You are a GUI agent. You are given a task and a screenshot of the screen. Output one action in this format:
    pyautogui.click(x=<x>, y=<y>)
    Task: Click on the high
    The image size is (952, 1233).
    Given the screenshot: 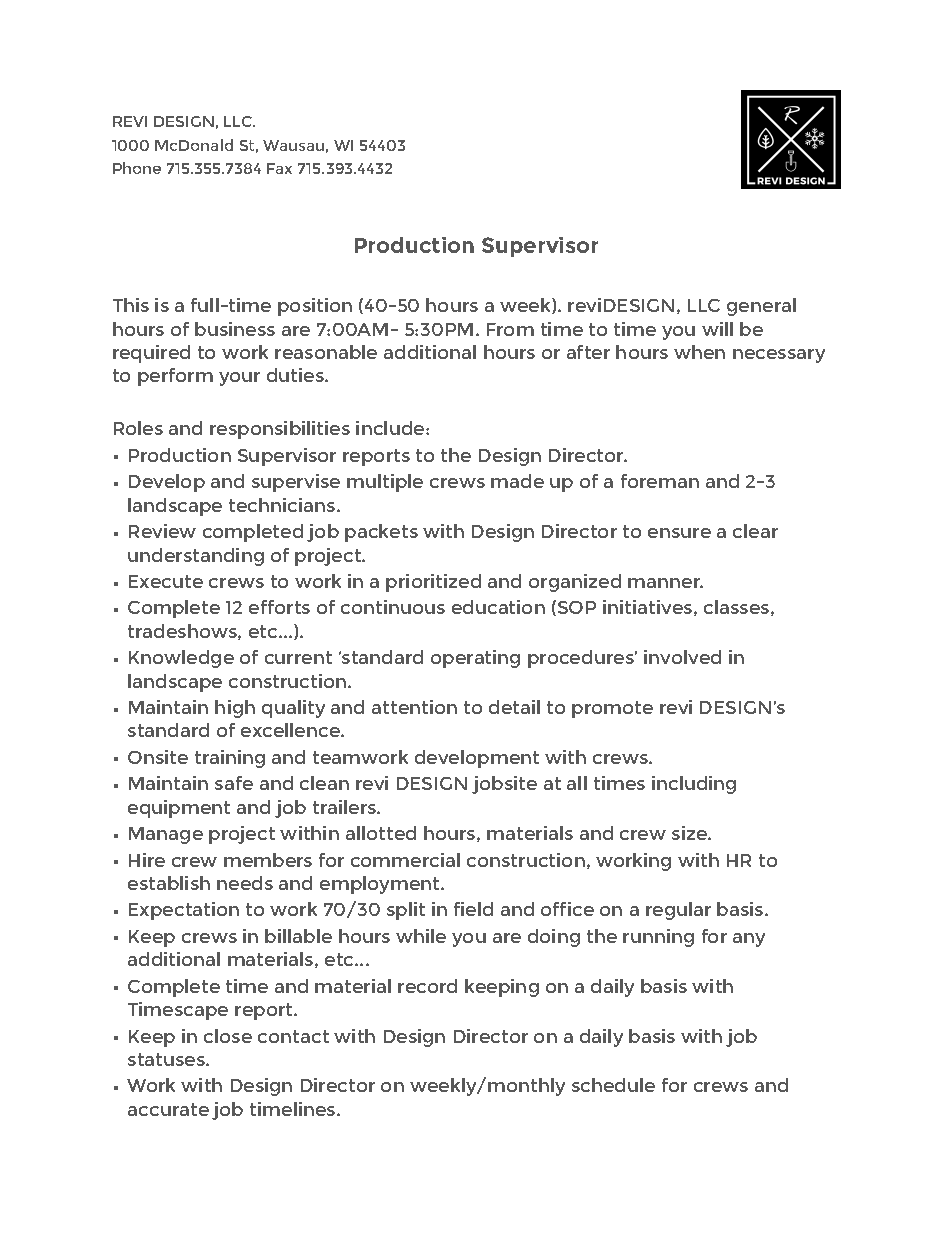 What is the action you would take?
    pyautogui.click(x=235, y=709)
